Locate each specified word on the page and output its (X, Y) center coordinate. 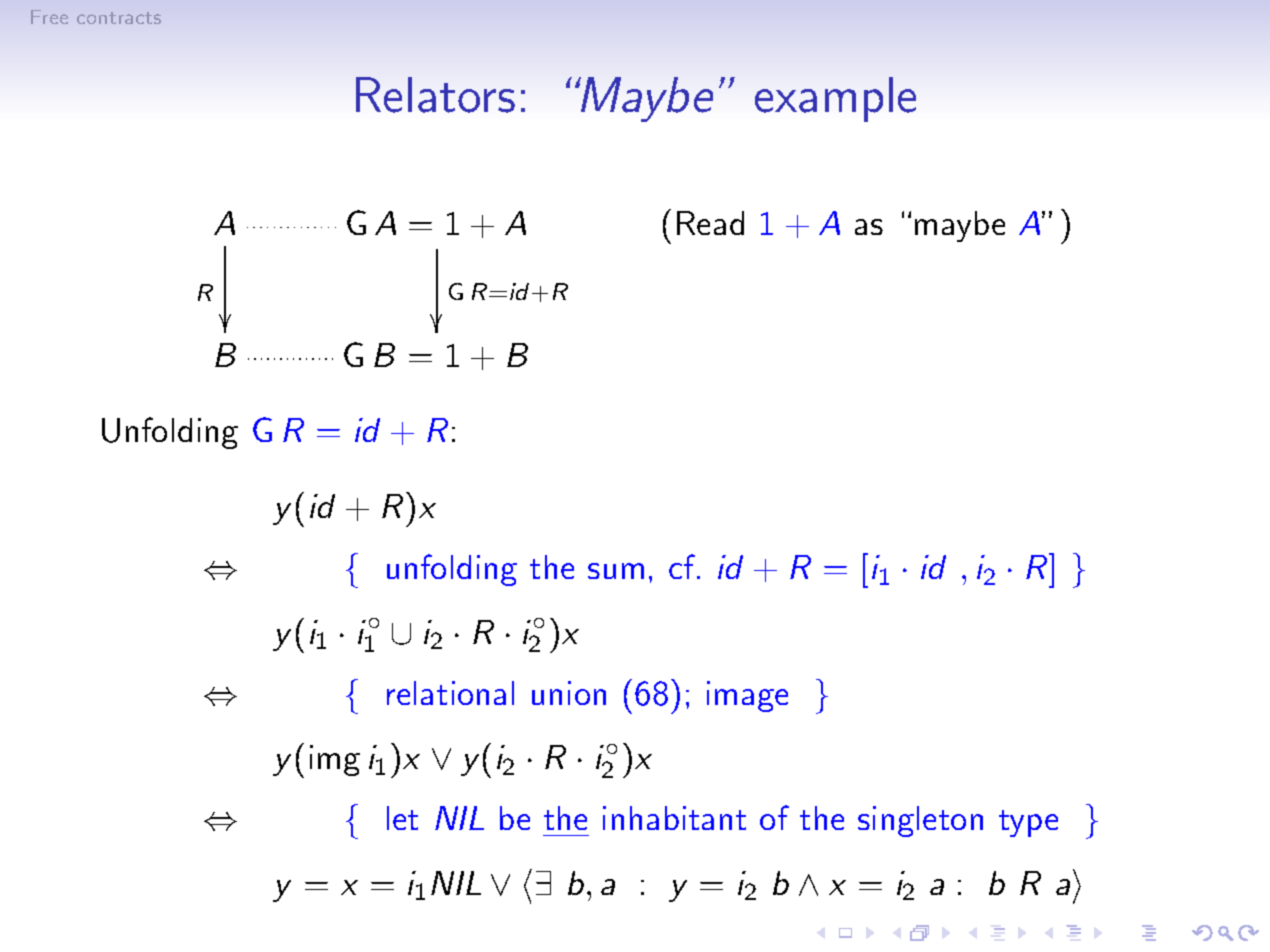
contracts (119, 18)
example (835, 99)
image (747, 696)
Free (49, 17)
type (1028, 823)
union (569, 693)
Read (710, 223)
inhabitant (674, 818)
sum (616, 571)
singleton (920, 821)
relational (450, 693)
